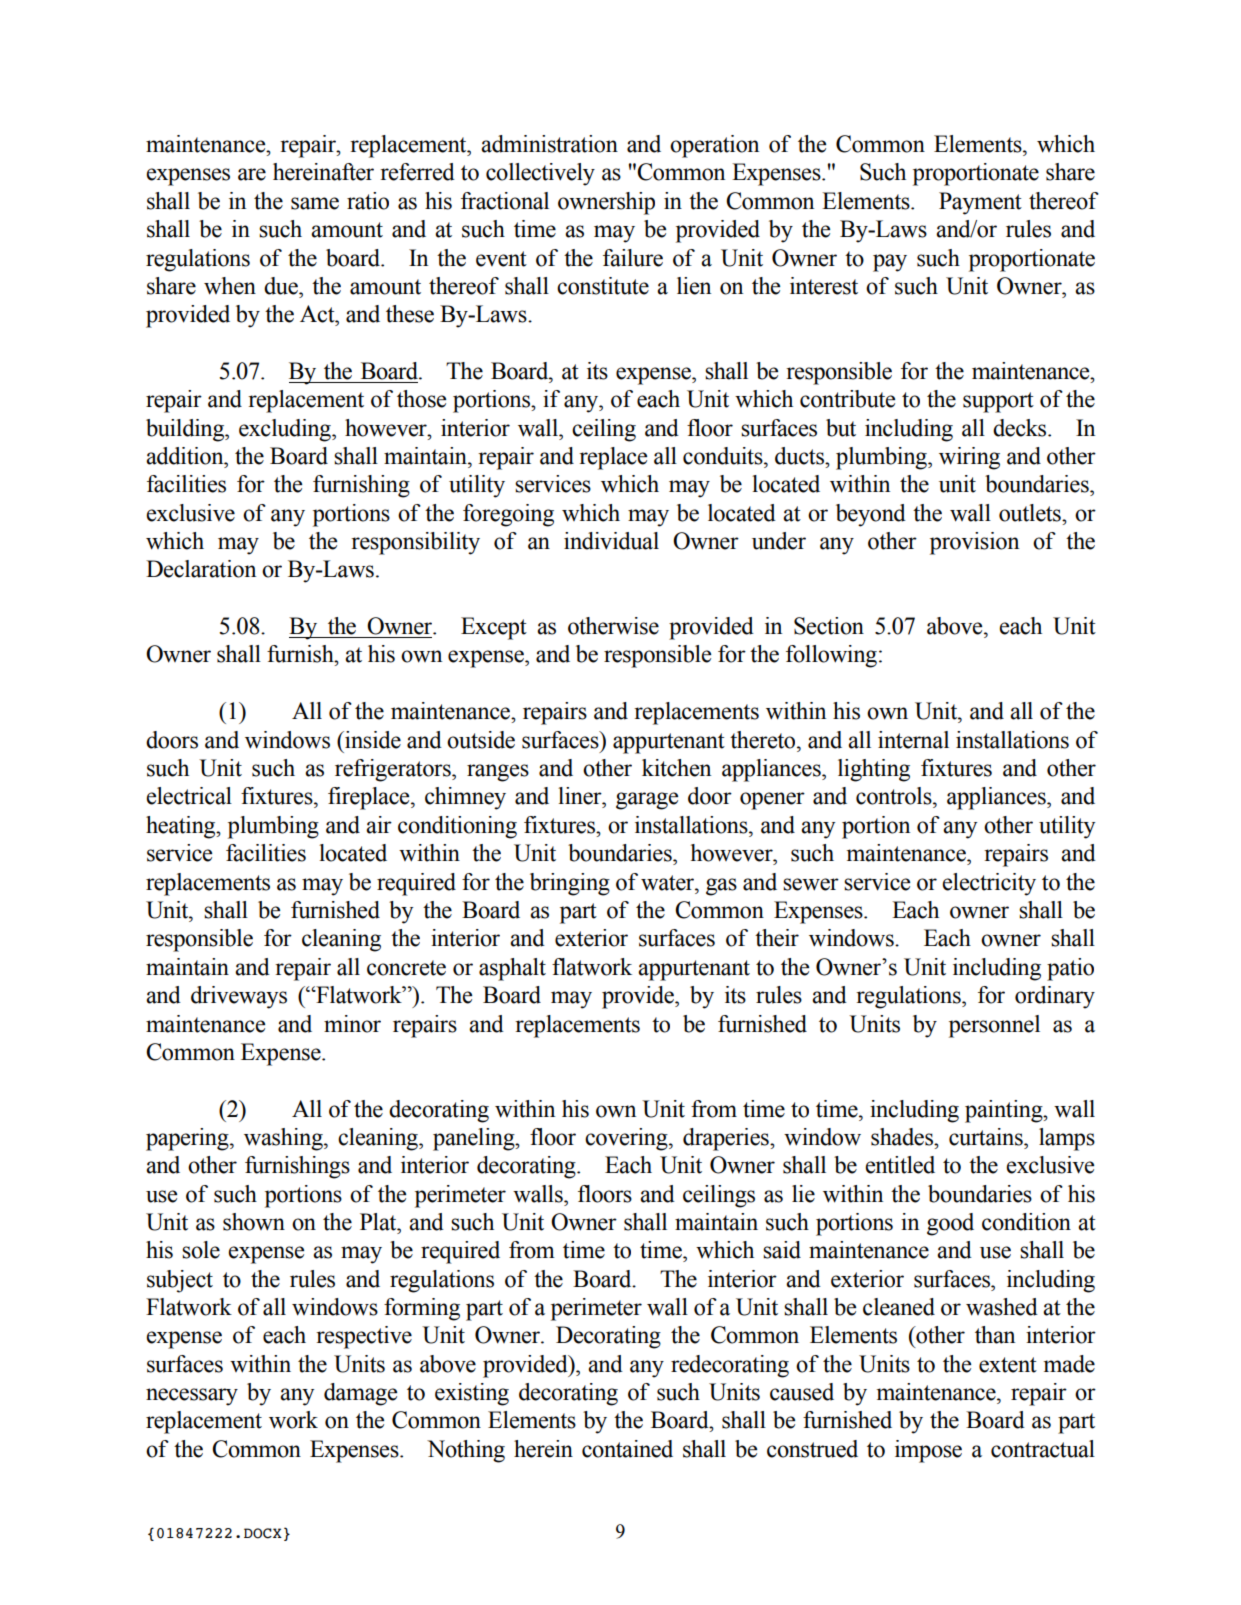  What do you see at coordinates (189, 796) in the screenshot?
I see `electrical` at bounding box center [189, 796].
